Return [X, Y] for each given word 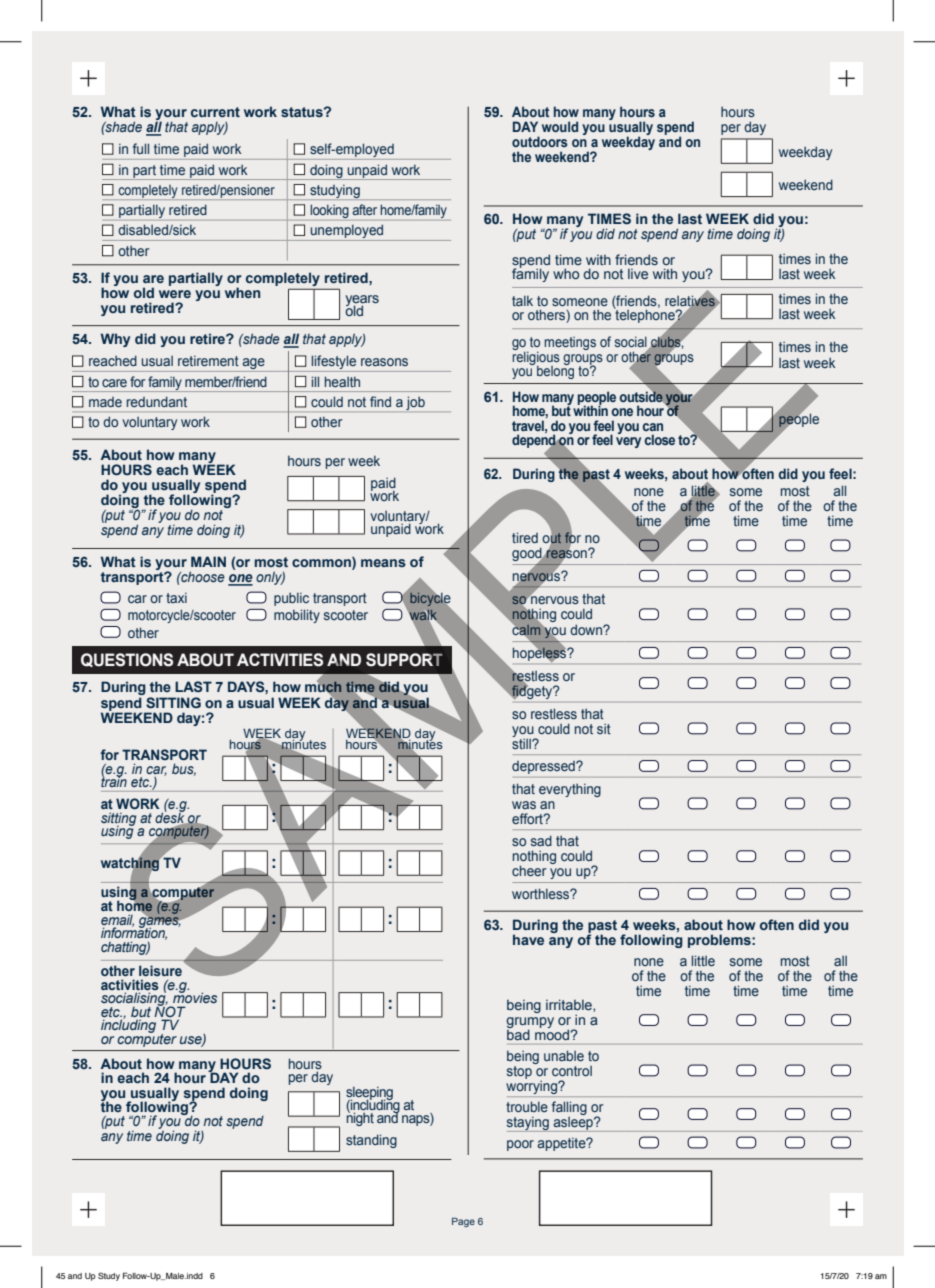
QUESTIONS [127, 660]
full [141, 148]
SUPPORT [404, 660]
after [365, 209]
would [560, 126]
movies [195, 996]
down [587, 629]
